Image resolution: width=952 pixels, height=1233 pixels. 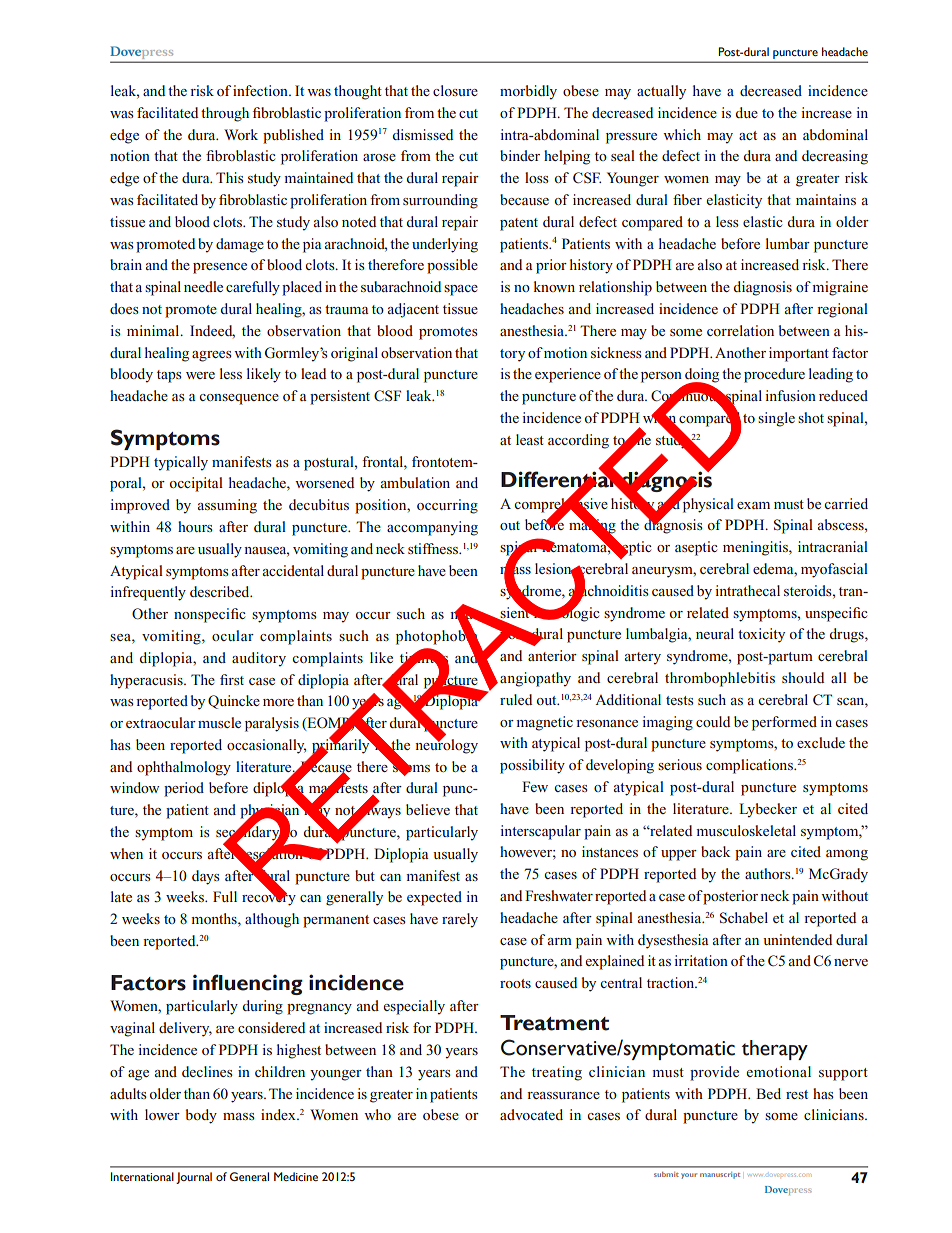 I want to click on musculoskeletal, so click(x=746, y=830).
